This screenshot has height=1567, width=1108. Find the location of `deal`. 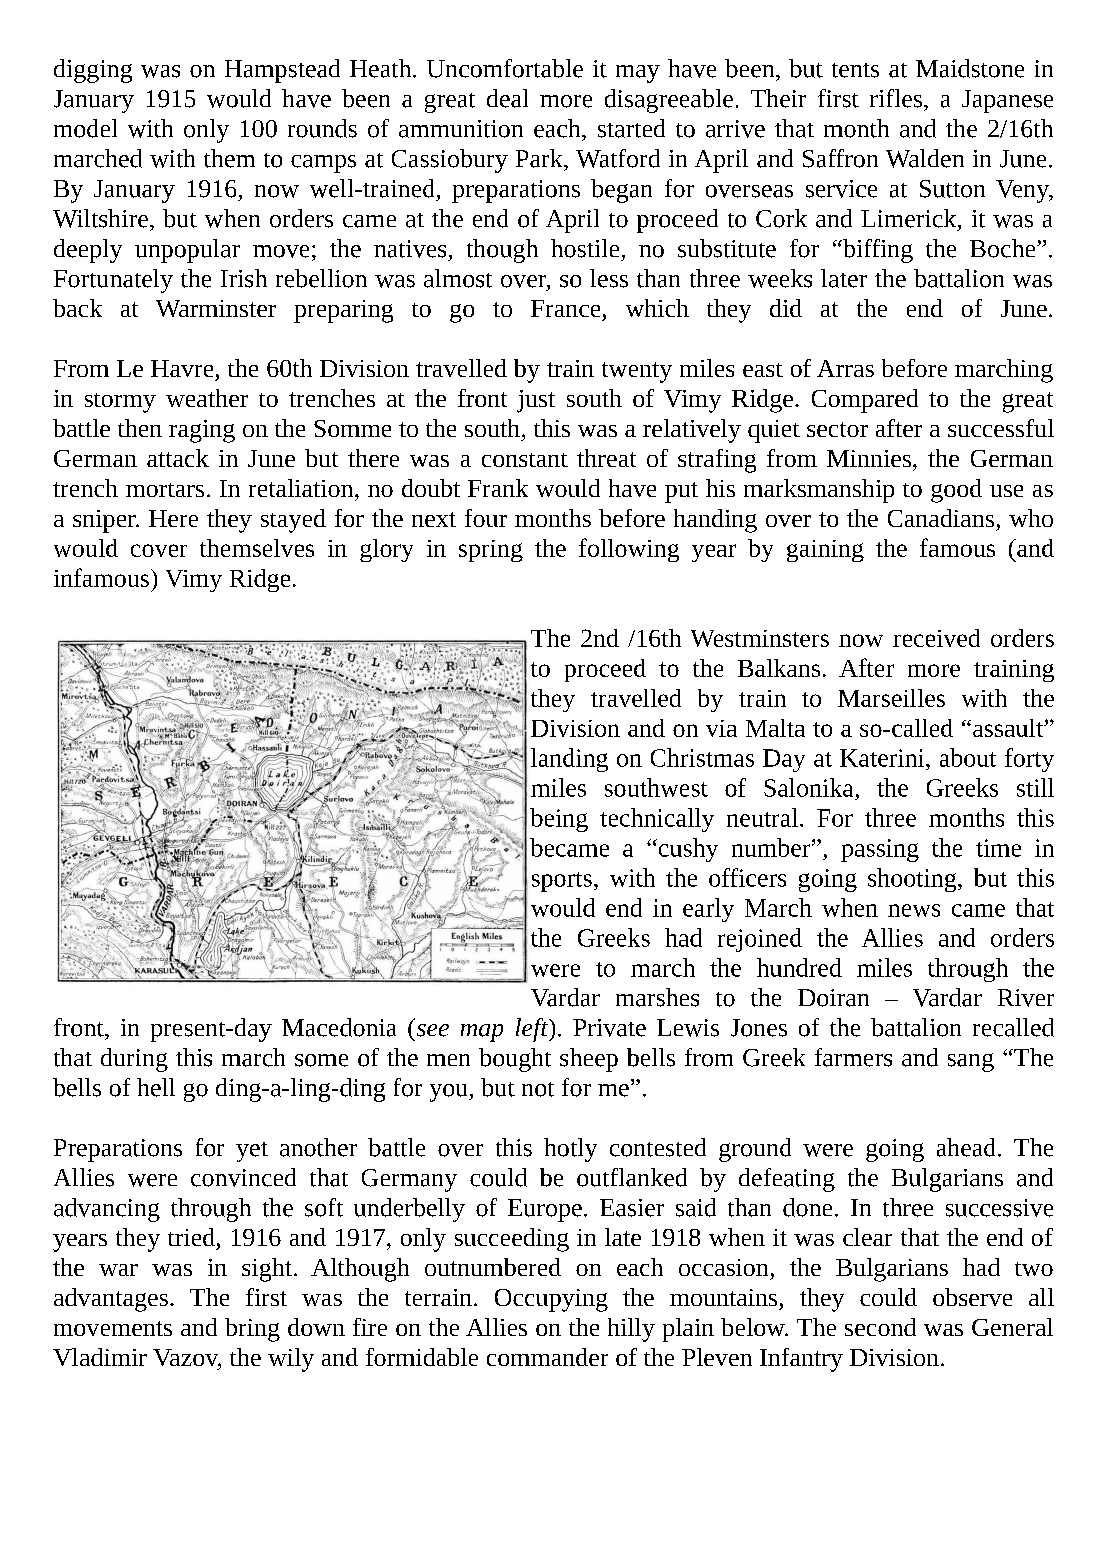

deal is located at coordinates (507, 98).
